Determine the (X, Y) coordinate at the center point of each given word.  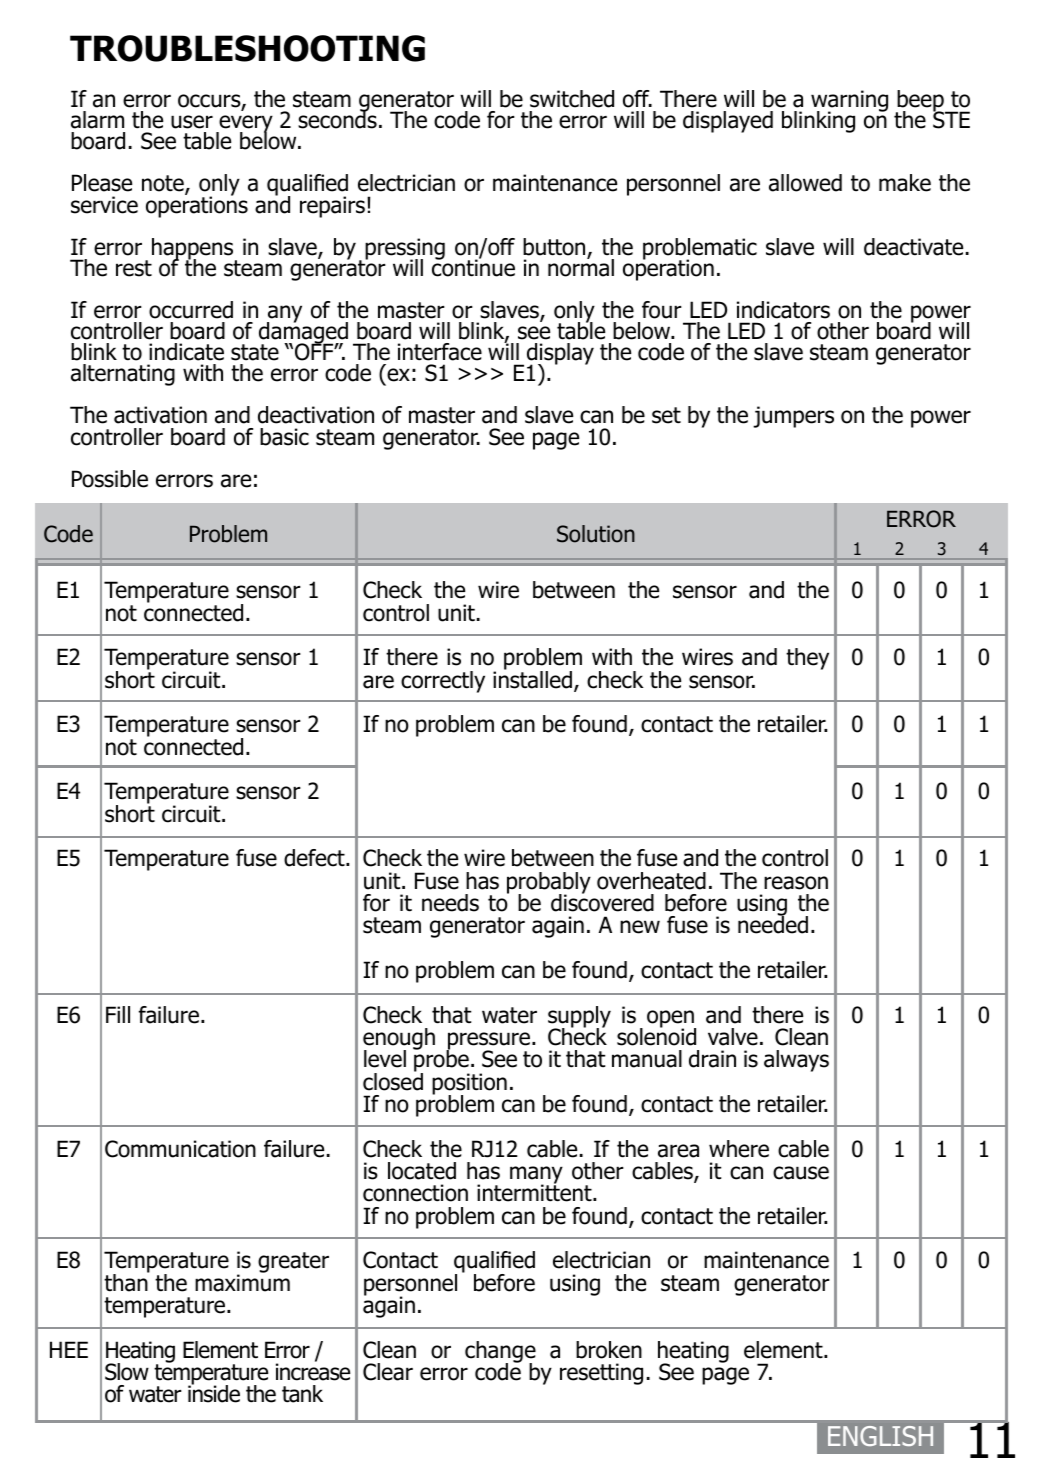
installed (532, 679)
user (192, 122)
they (807, 659)
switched (572, 99)
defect (315, 858)
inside (214, 1393)
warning (849, 102)
